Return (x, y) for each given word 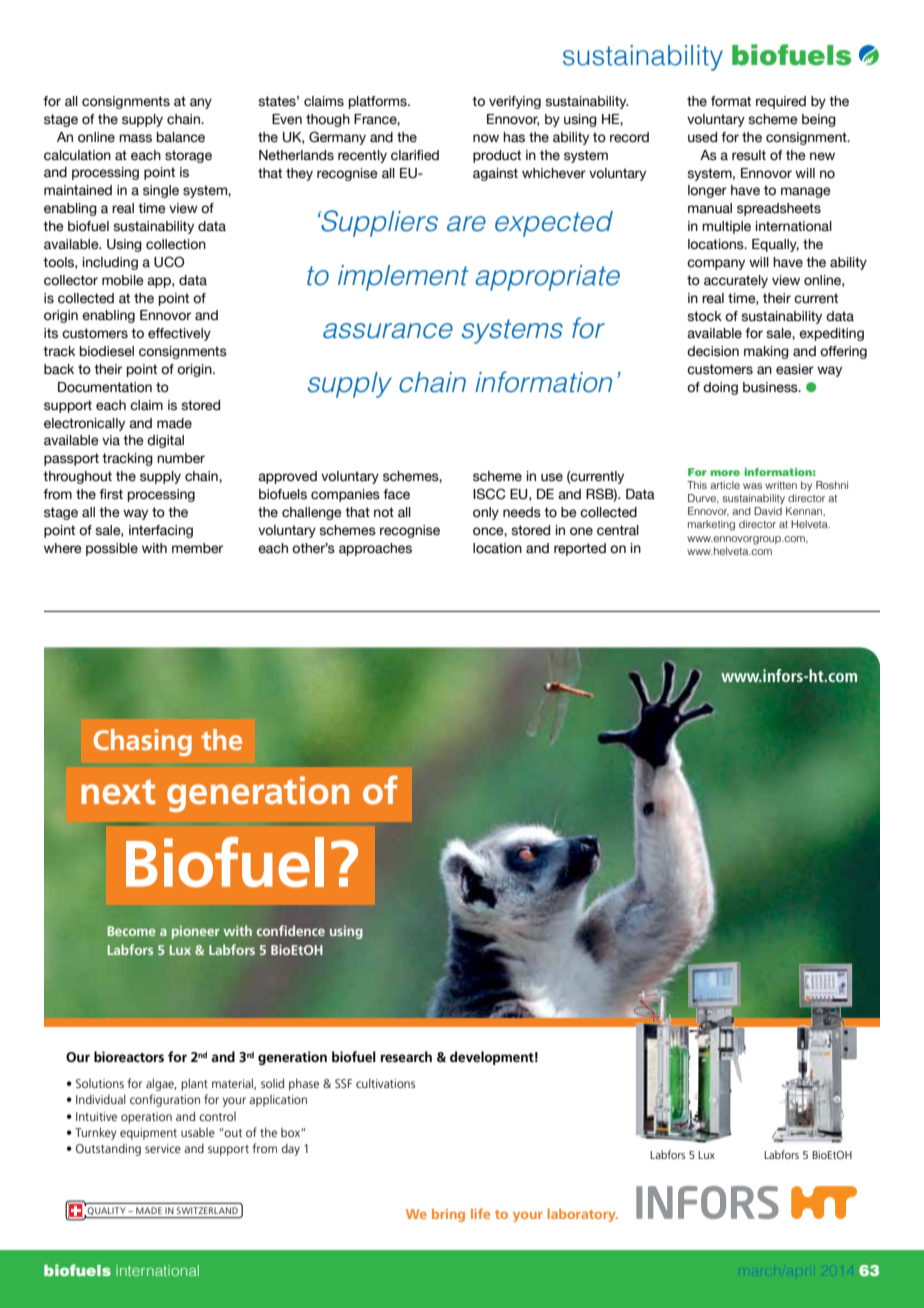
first (111, 494)
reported (580, 549)
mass (135, 138)
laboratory (583, 1215)
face (396, 494)
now (486, 138)
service (163, 1148)
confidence (290, 930)
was (752, 486)
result (749, 155)
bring (448, 1215)
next (118, 792)
